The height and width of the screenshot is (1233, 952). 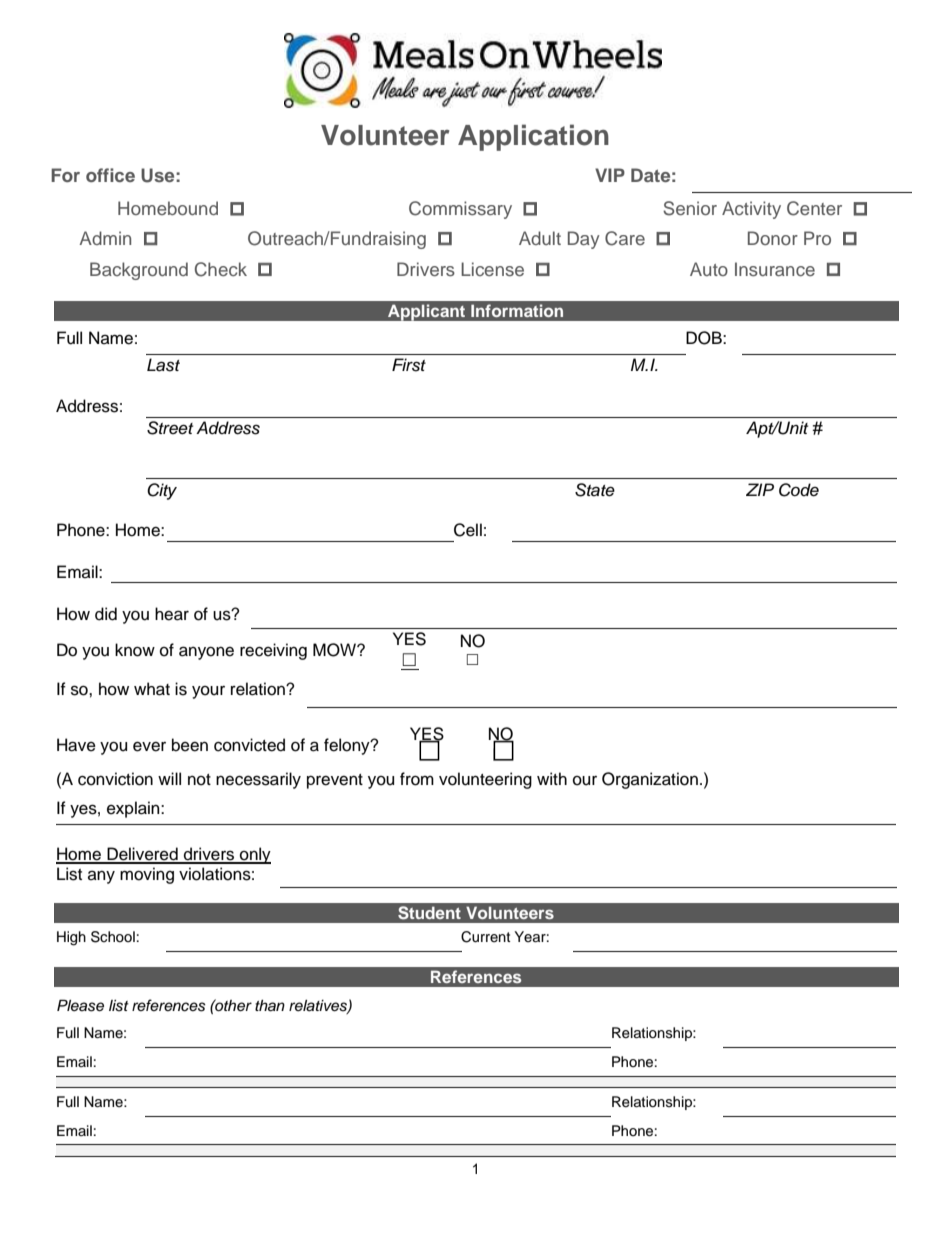 What do you see at coordinates (650, 780) in the screenshot?
I see `Organization` at bounding box center [650, 780].
